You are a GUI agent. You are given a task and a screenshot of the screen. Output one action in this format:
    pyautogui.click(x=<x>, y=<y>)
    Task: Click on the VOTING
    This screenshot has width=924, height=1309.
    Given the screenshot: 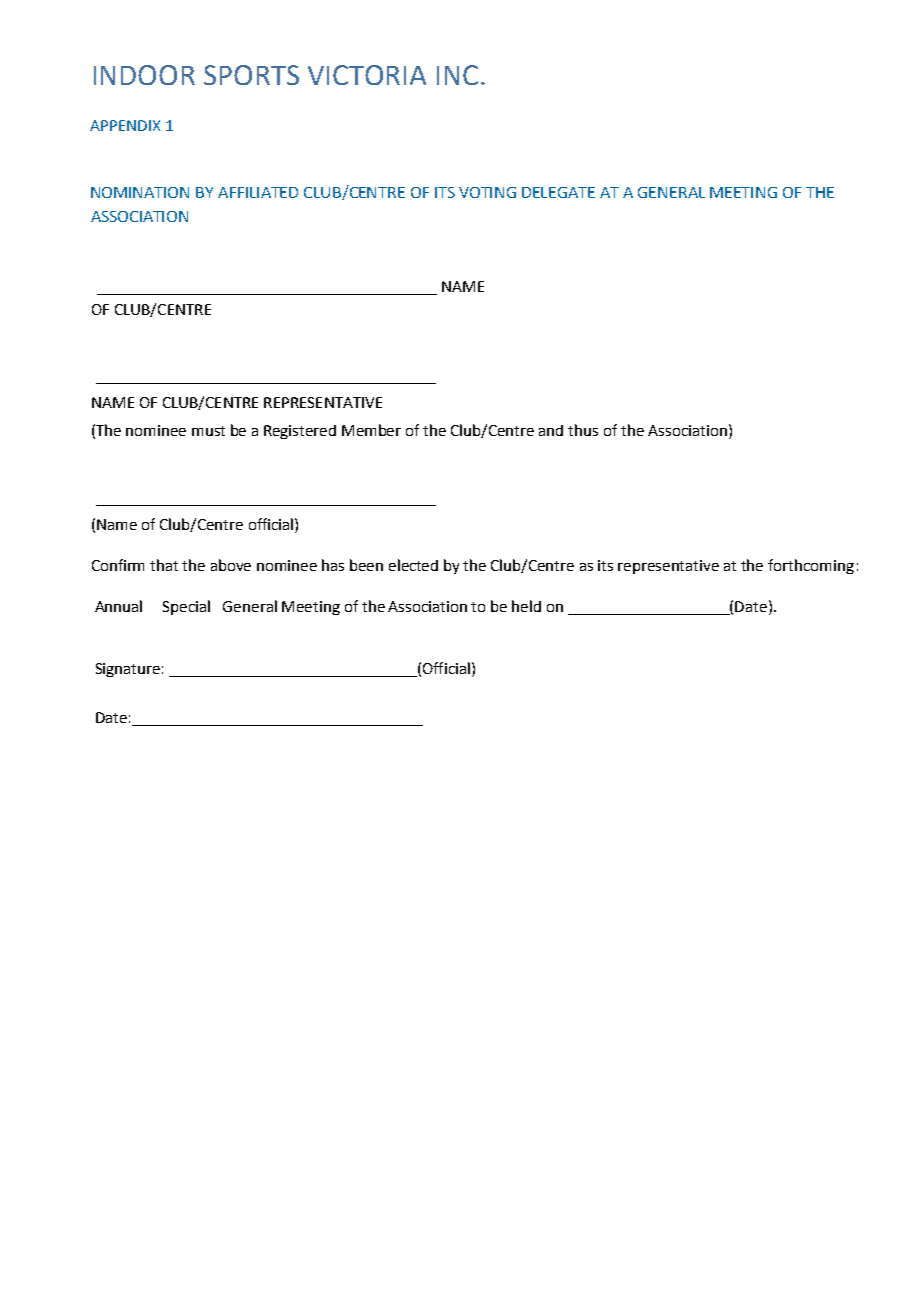 What is the action you would take?
    pyautogui.click(x=487, y=192)
